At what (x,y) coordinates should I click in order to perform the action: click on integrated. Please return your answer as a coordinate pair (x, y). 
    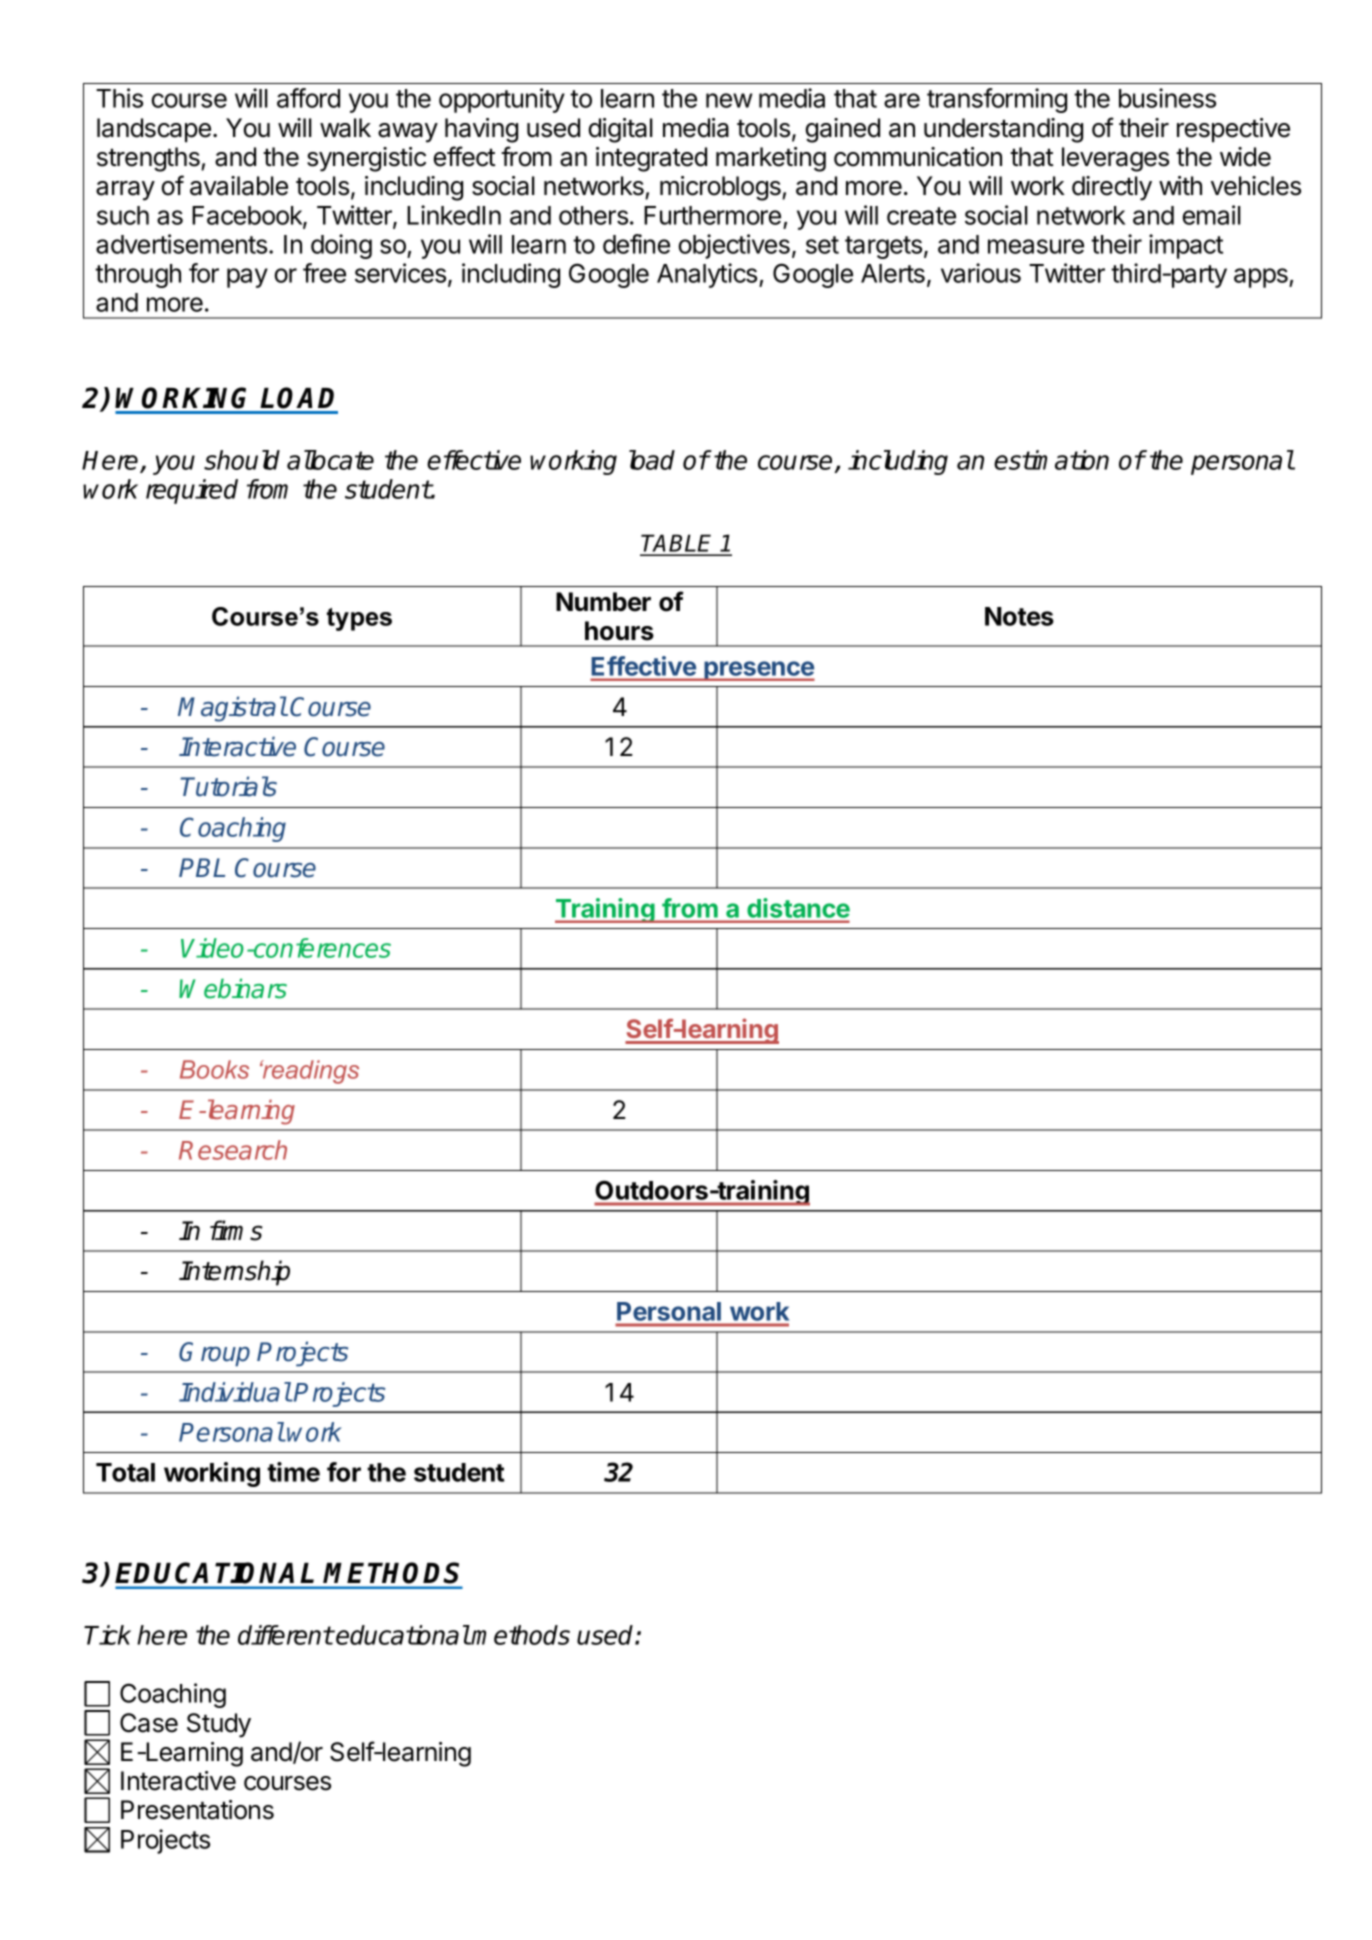
    Looking at the image, I should click on (651, 159).
